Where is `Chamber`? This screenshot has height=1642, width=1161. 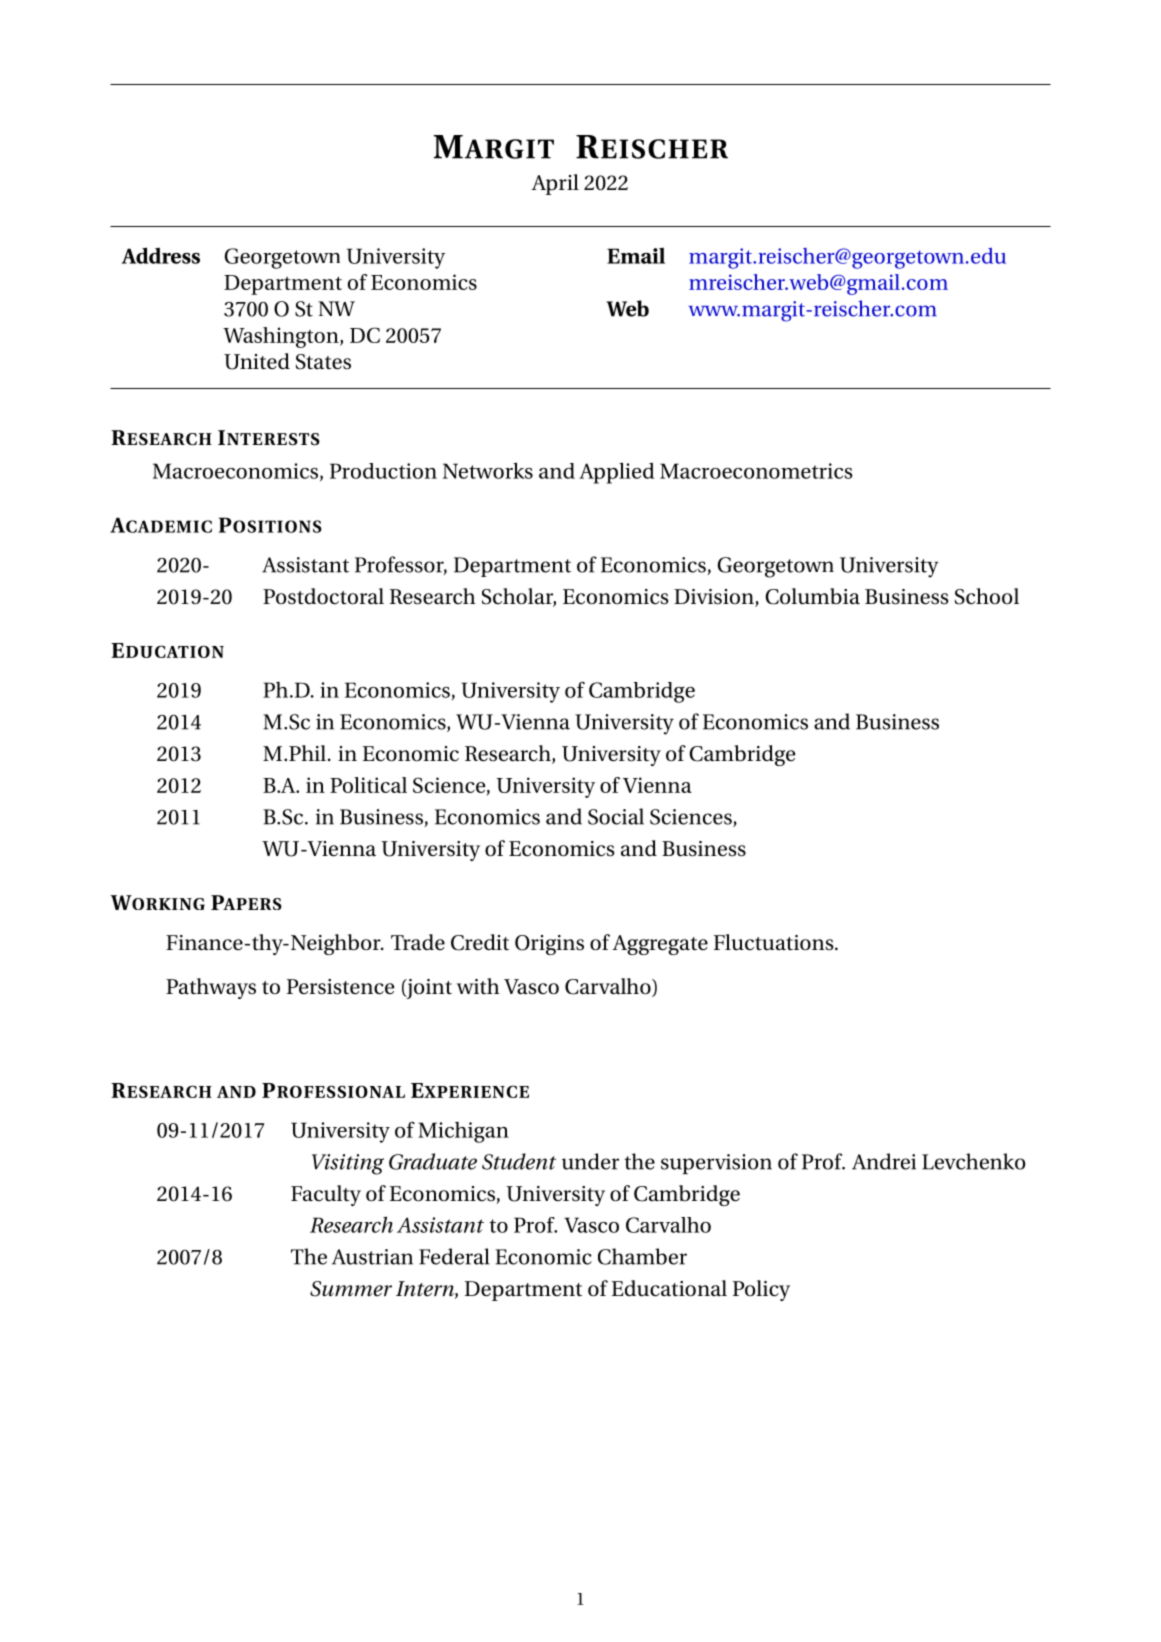 Chamber is located at coordinates (642, 1256).
